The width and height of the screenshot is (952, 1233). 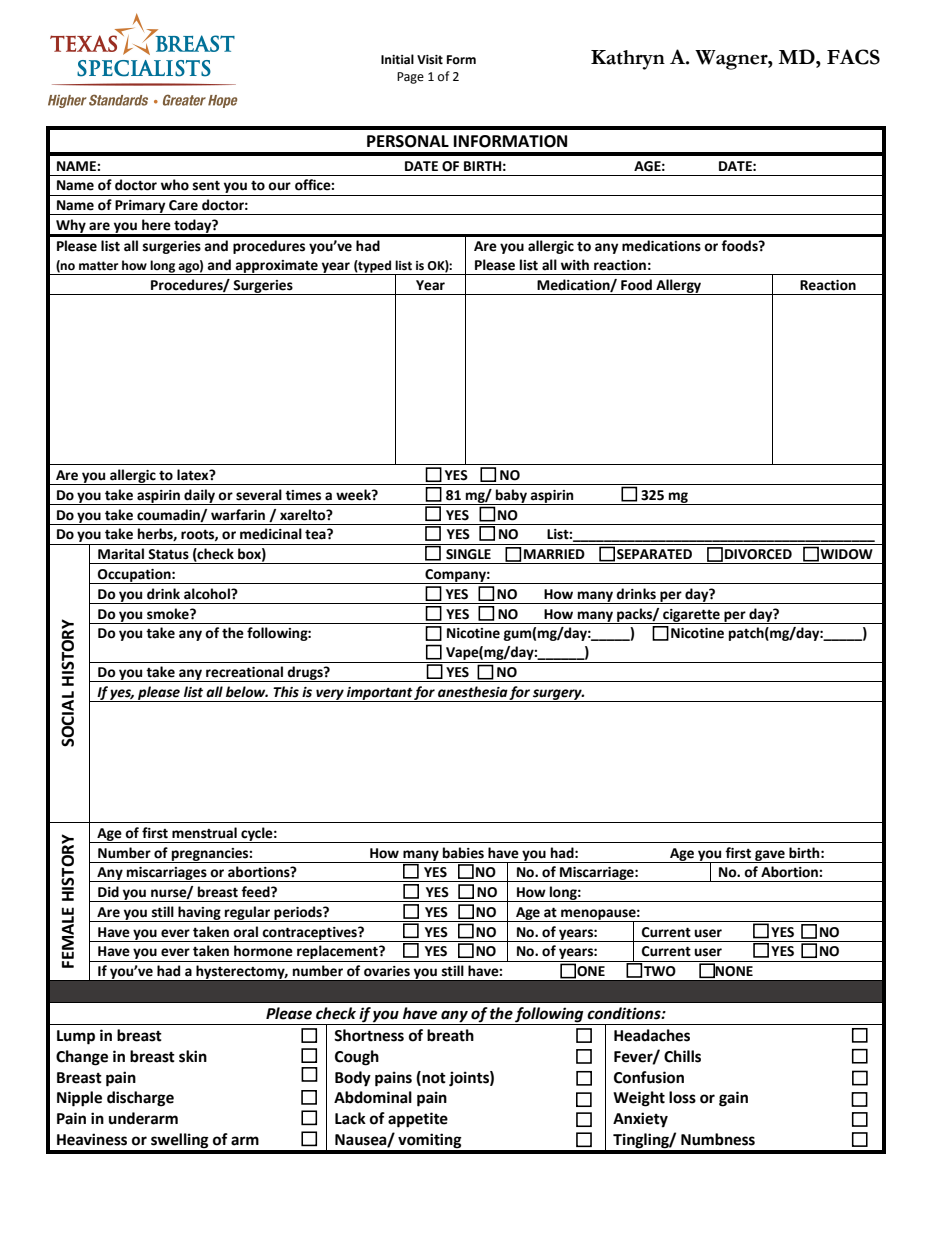 I want to click on anesthesia, so click(x=473, y=692).
